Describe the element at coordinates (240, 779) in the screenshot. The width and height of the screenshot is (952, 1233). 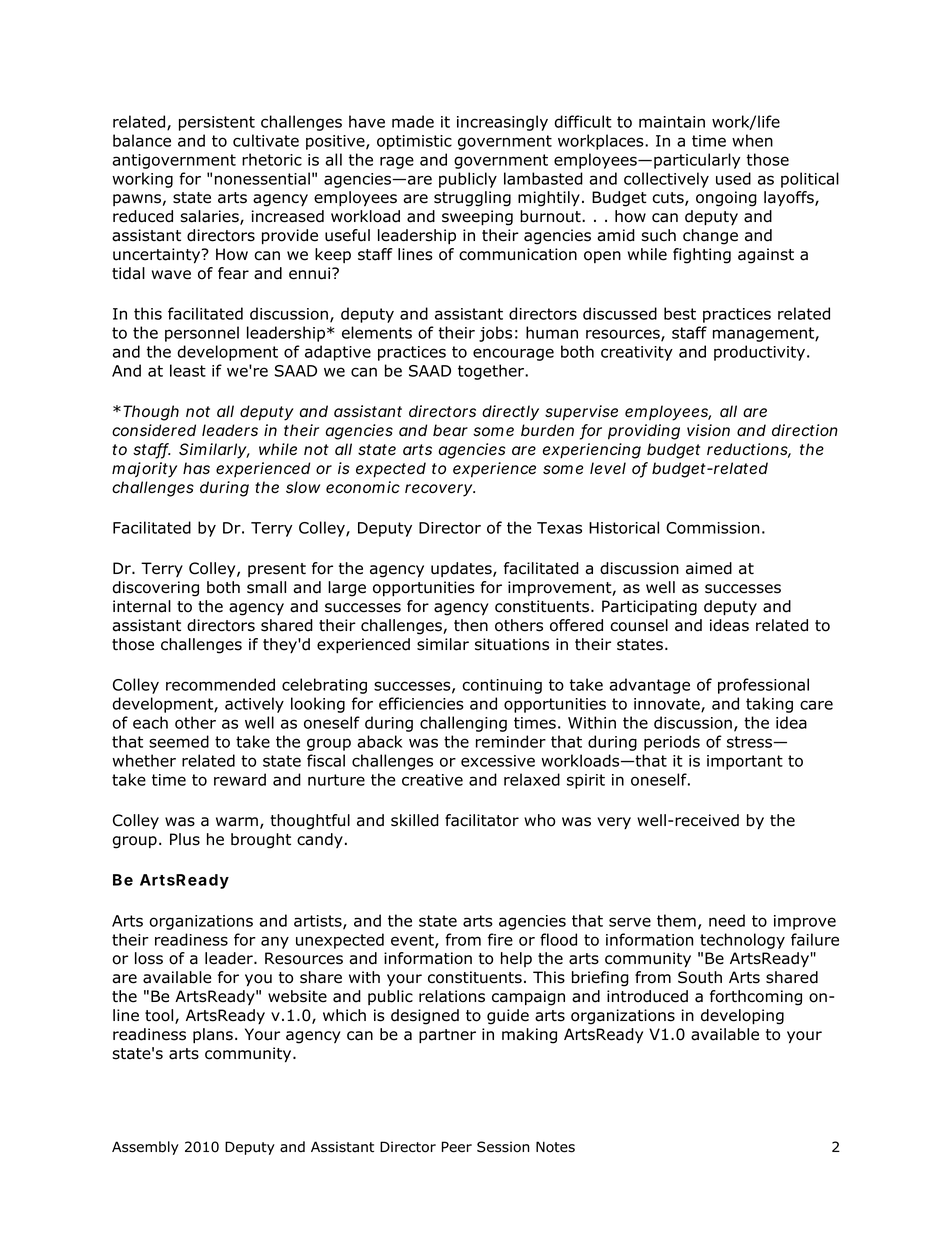
I see `reward` at that location.
